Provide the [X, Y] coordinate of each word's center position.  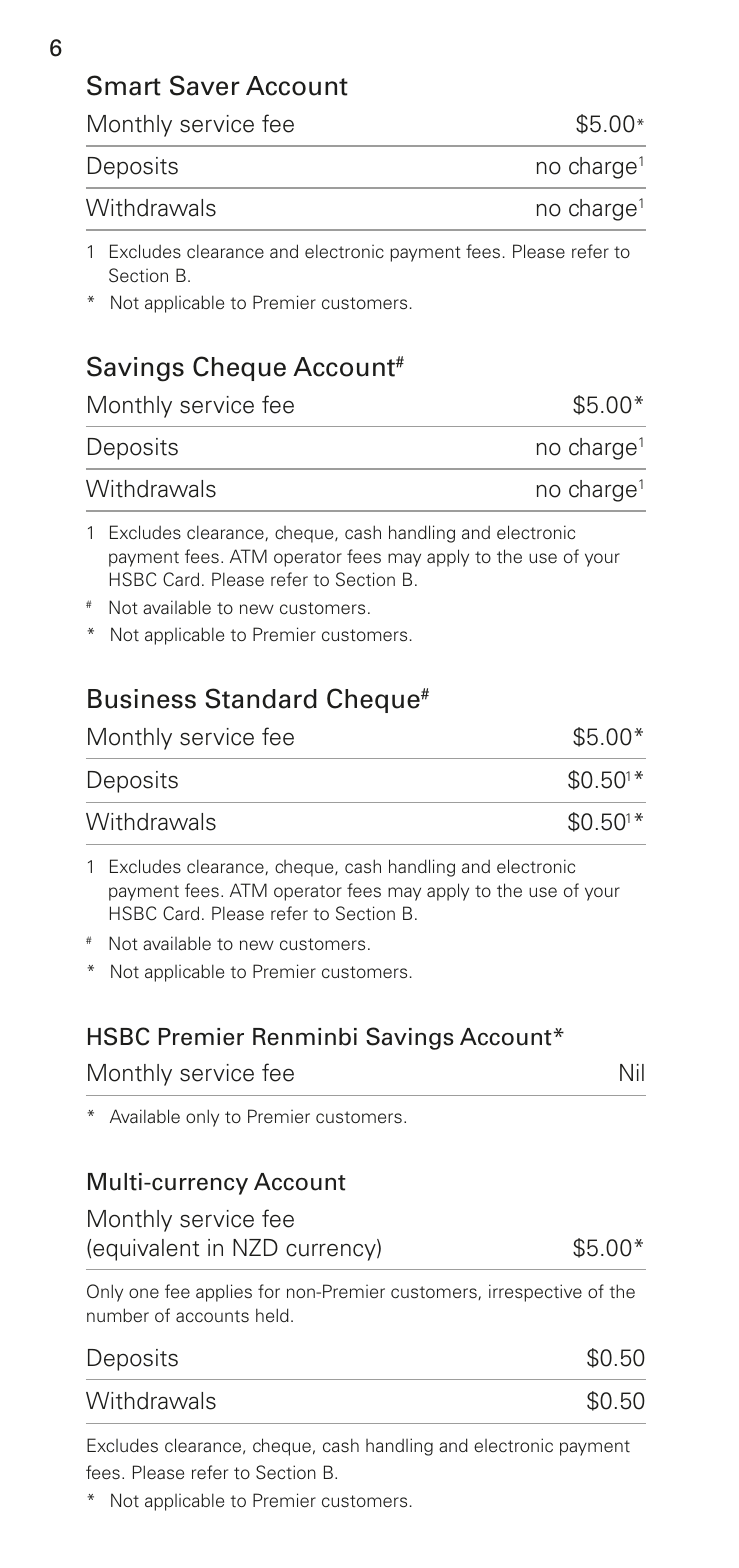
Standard [261, 698]
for [269, 1291]
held [272, 1315]
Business [142, 699]
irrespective [535, 1293]
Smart [124, 85]
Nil [632, 1072]
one [144, 1293]
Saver [205, 85]
